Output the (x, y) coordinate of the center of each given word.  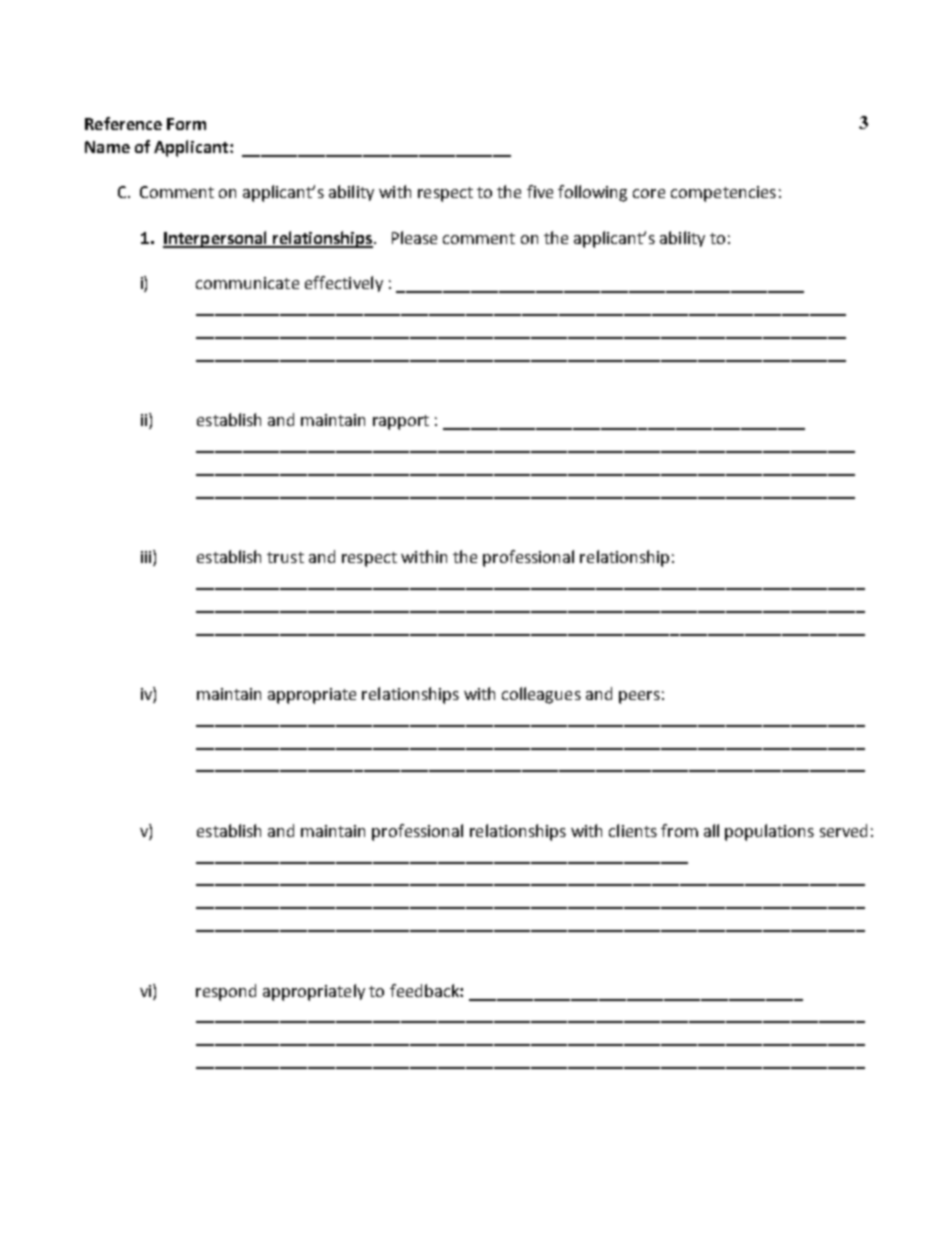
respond (226, 992)
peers (639, 697)
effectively (344, 284)
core (649, 193)
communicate (247, 283)
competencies (723, 194)
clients (633, 830)
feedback (425, 990)
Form (186, 124)
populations (769, 832)
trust (285, 557)
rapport (401, 422)
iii (147, 558)
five (540, 191)
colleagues (541, 695)
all (711, 830)
